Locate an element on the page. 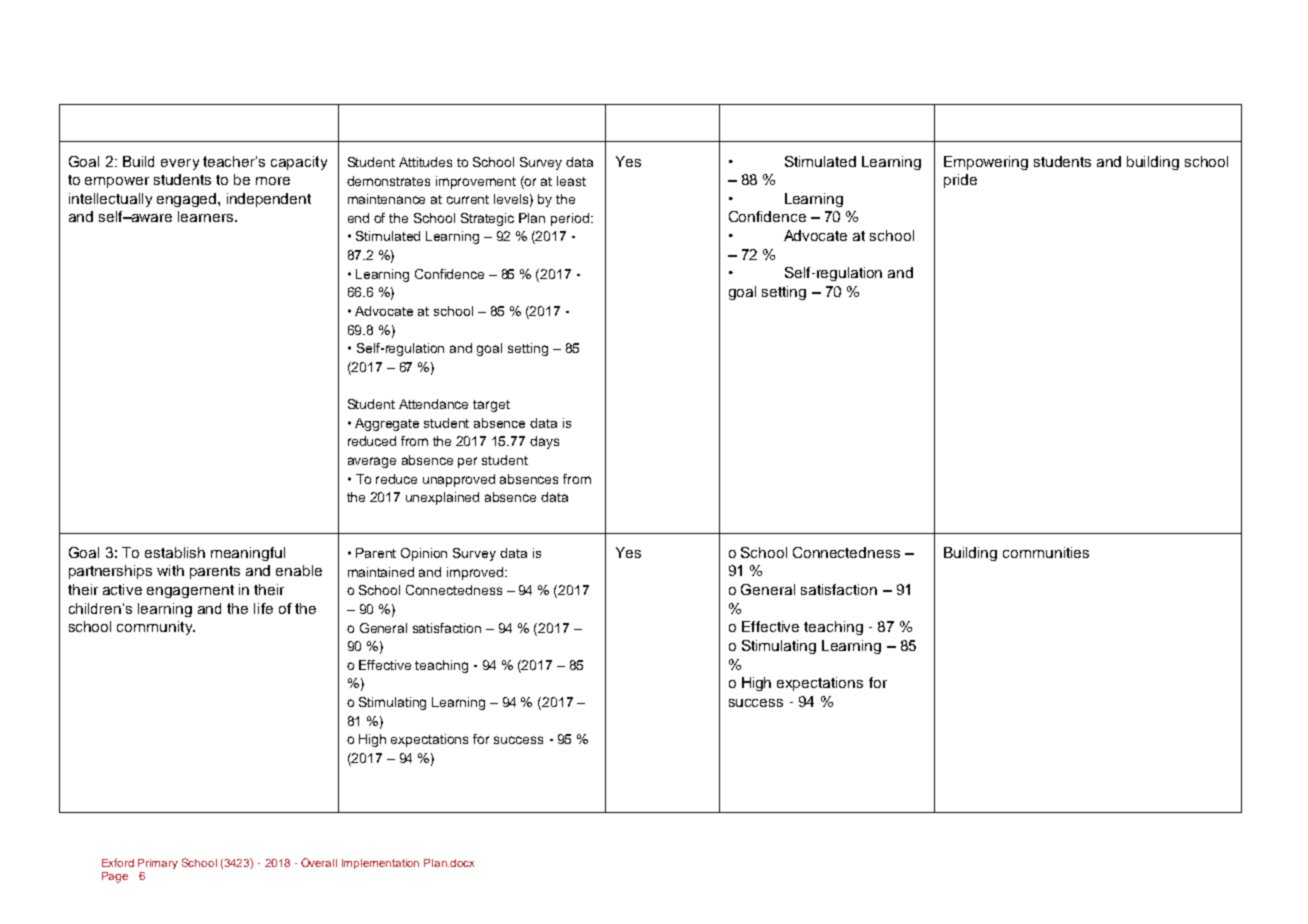 The width and height of the image is (1308, 924). improved is located at coordinates (476, 573).
